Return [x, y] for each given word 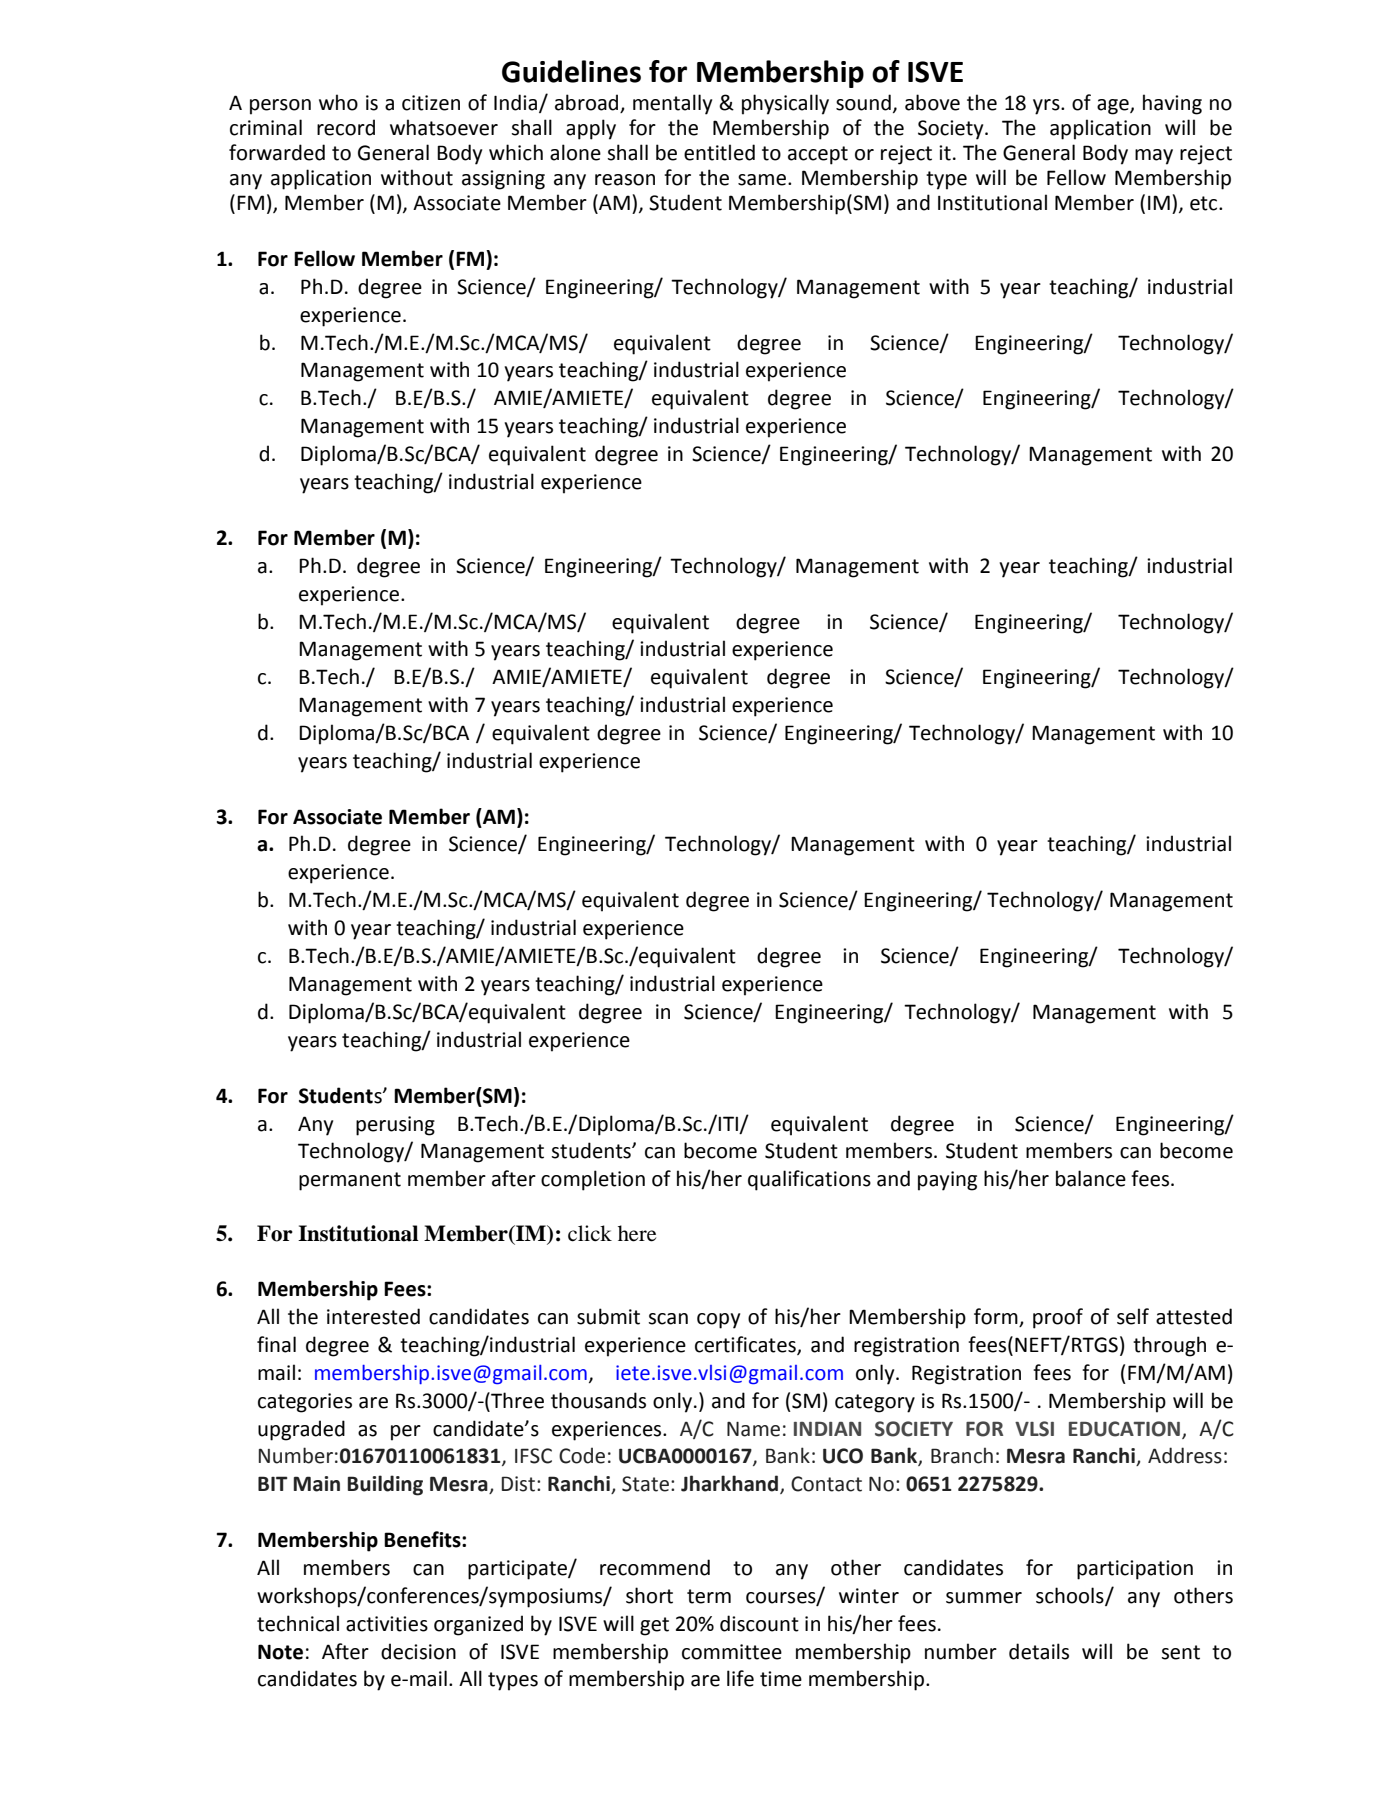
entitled [719, 152]
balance [1091, 1178]
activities [387, 1624]
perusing [395, 1126]
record [346, 127]
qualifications [809, 1180]
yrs [1047, 107]
